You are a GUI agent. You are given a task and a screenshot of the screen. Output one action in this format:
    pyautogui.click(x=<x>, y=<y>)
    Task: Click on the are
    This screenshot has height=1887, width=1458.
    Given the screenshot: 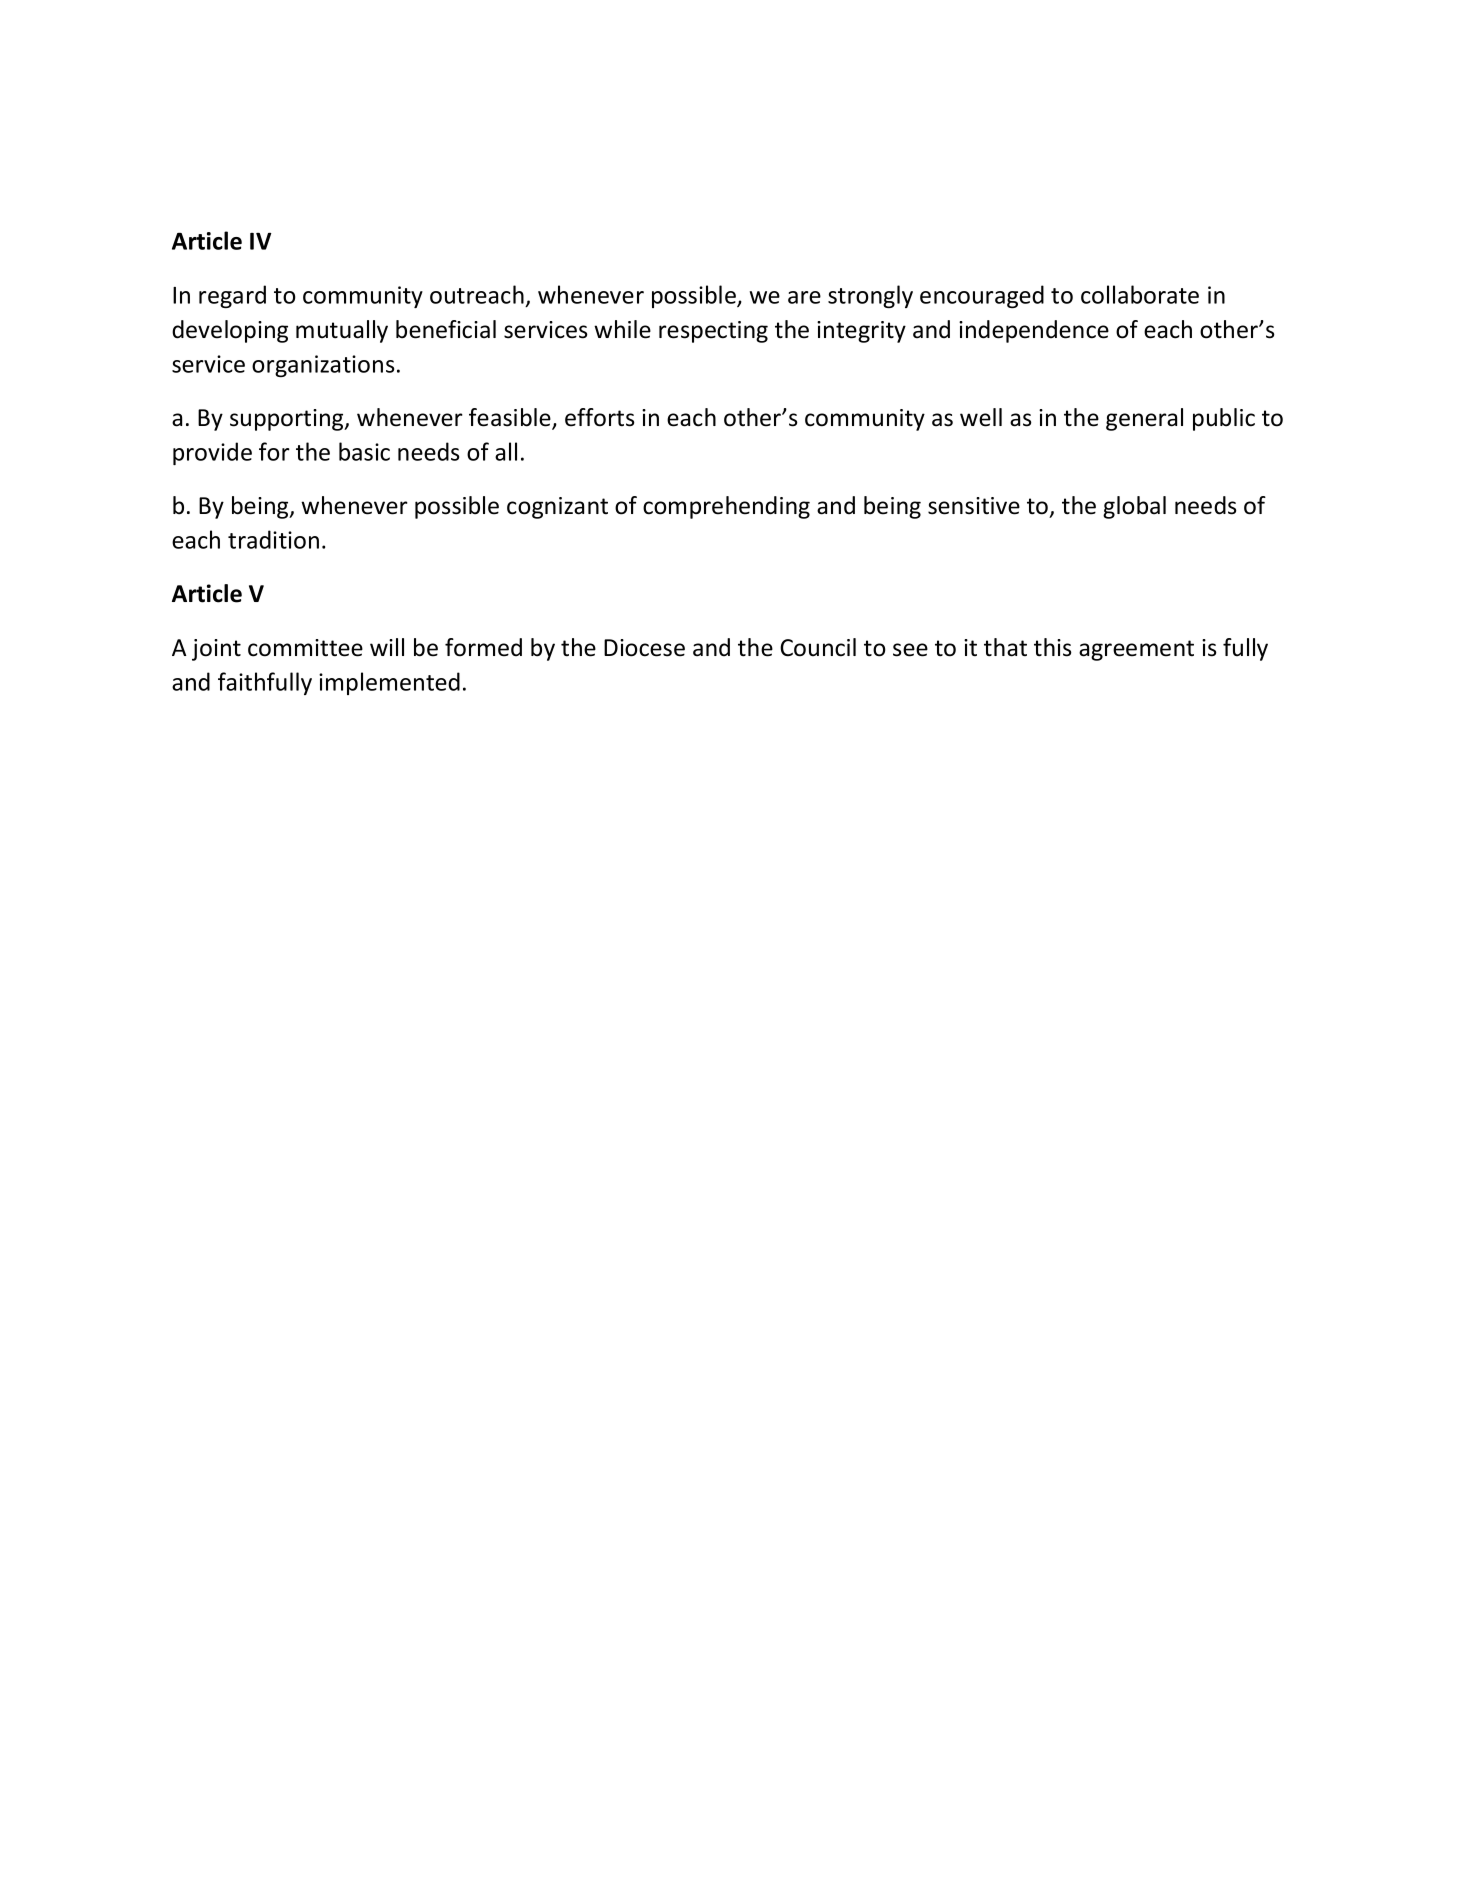 What is the action you would take?
    pyautogui.click(x=804, y=297)
